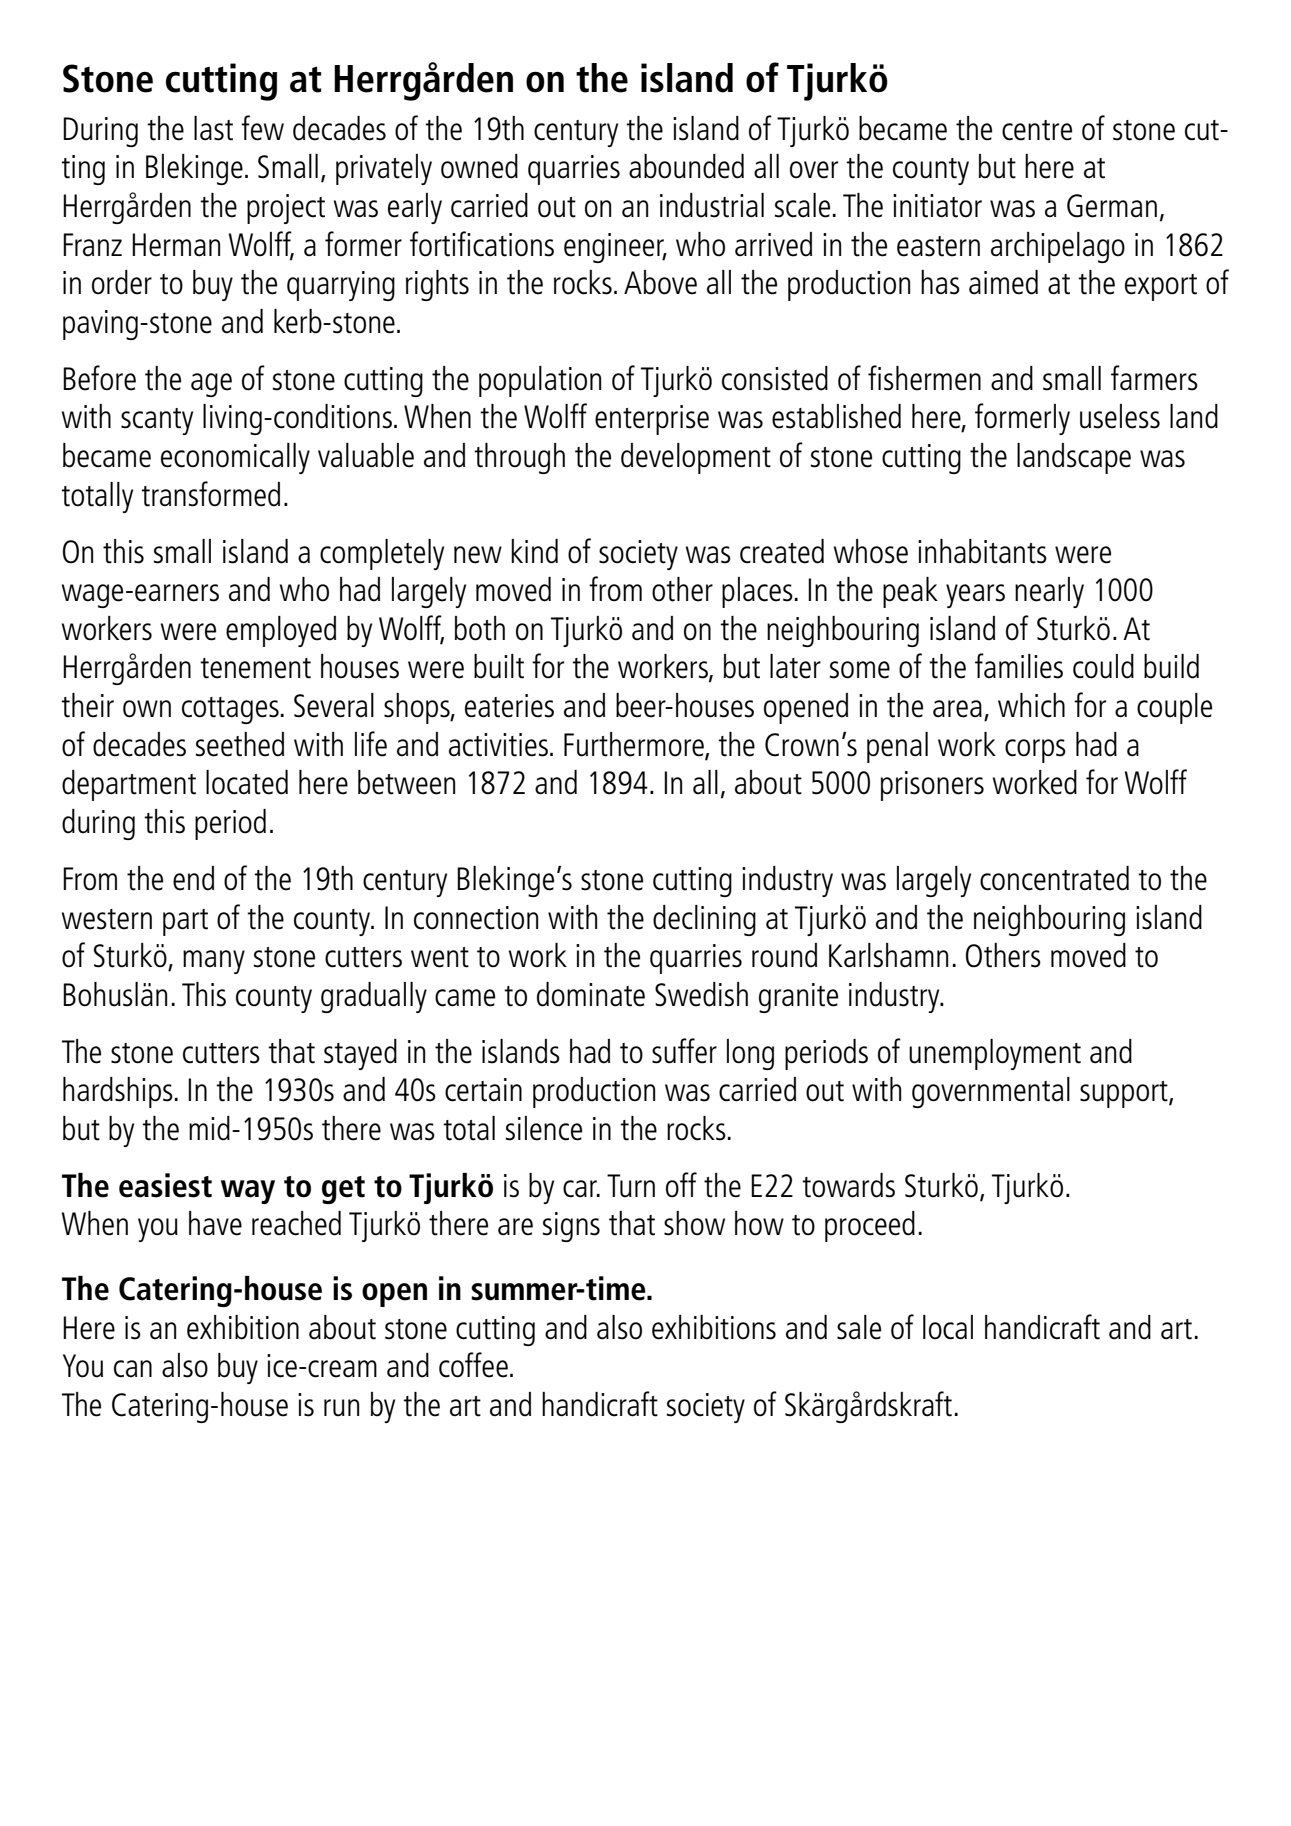  I want to click on last, so click(213, 128).
